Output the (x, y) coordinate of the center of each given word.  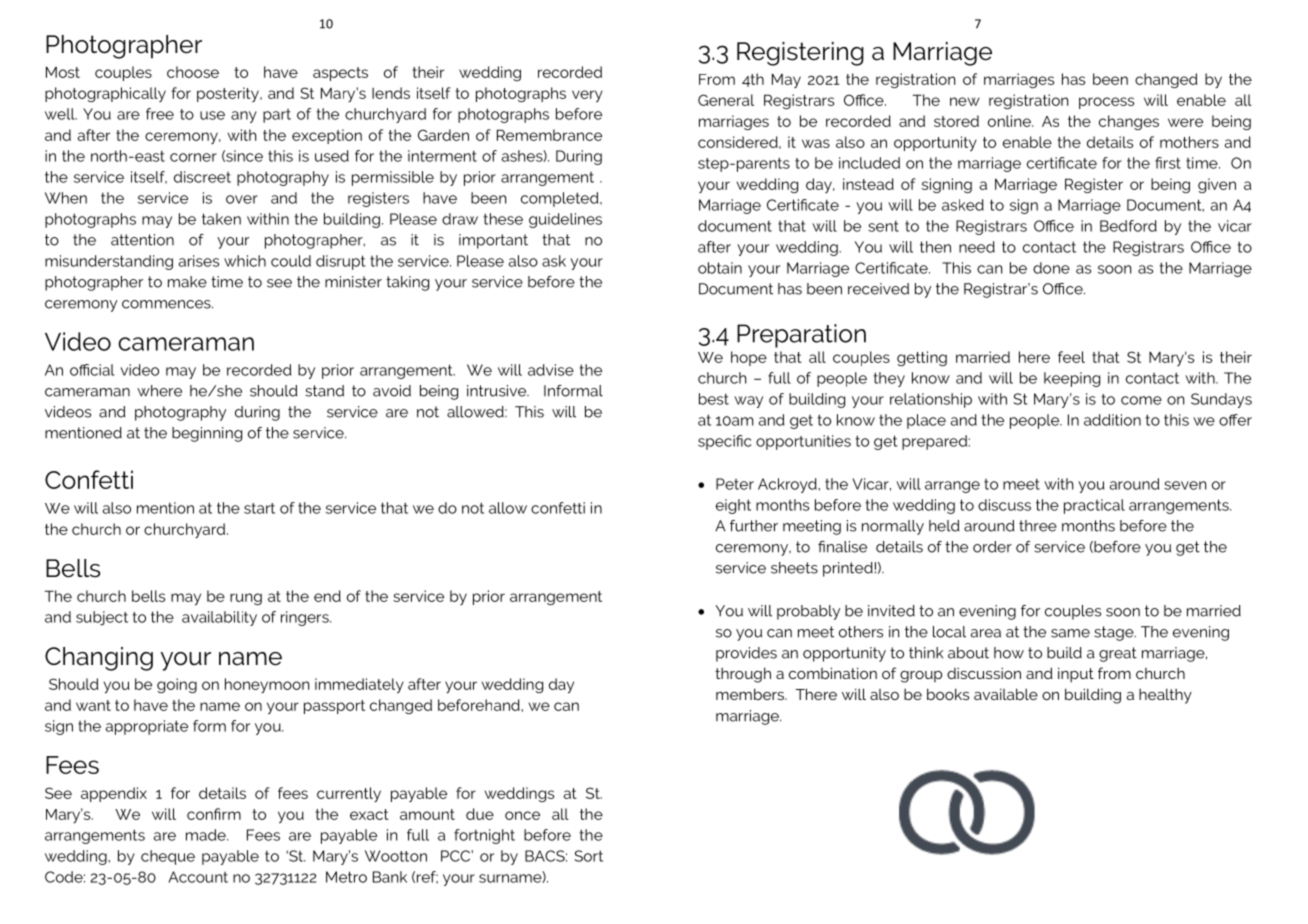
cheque (168, 857)
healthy (1165, 696)
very (587, 96)
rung (246, 599)
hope (749, 358)
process (1106, 103)
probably (808, 612)
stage (1115, 633)
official (92, 370)
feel (1071, 357)
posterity (229, 94)
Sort (588, 856)
